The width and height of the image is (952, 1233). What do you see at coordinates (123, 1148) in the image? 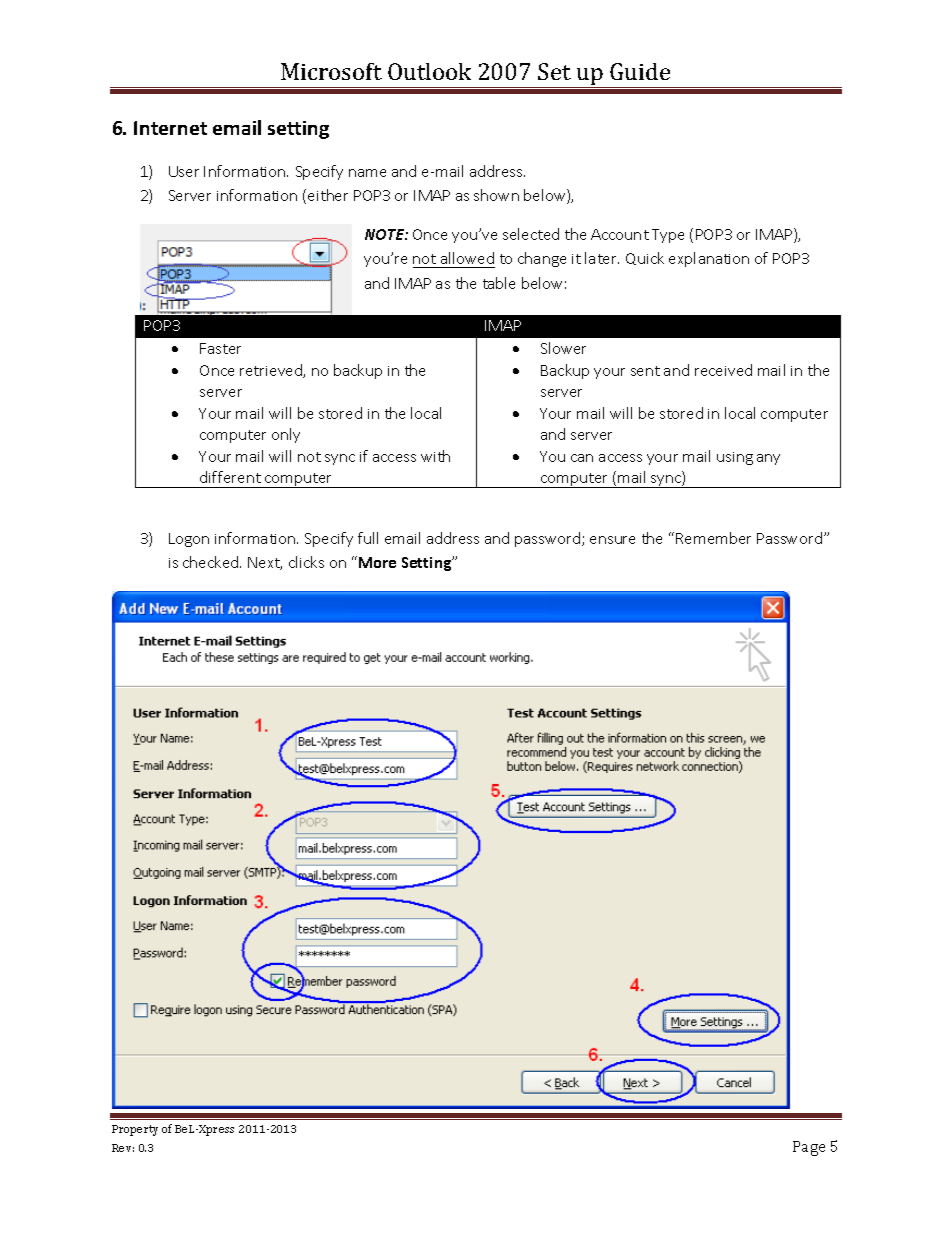
I see `Rev` at bounding box center [123, 1148].
